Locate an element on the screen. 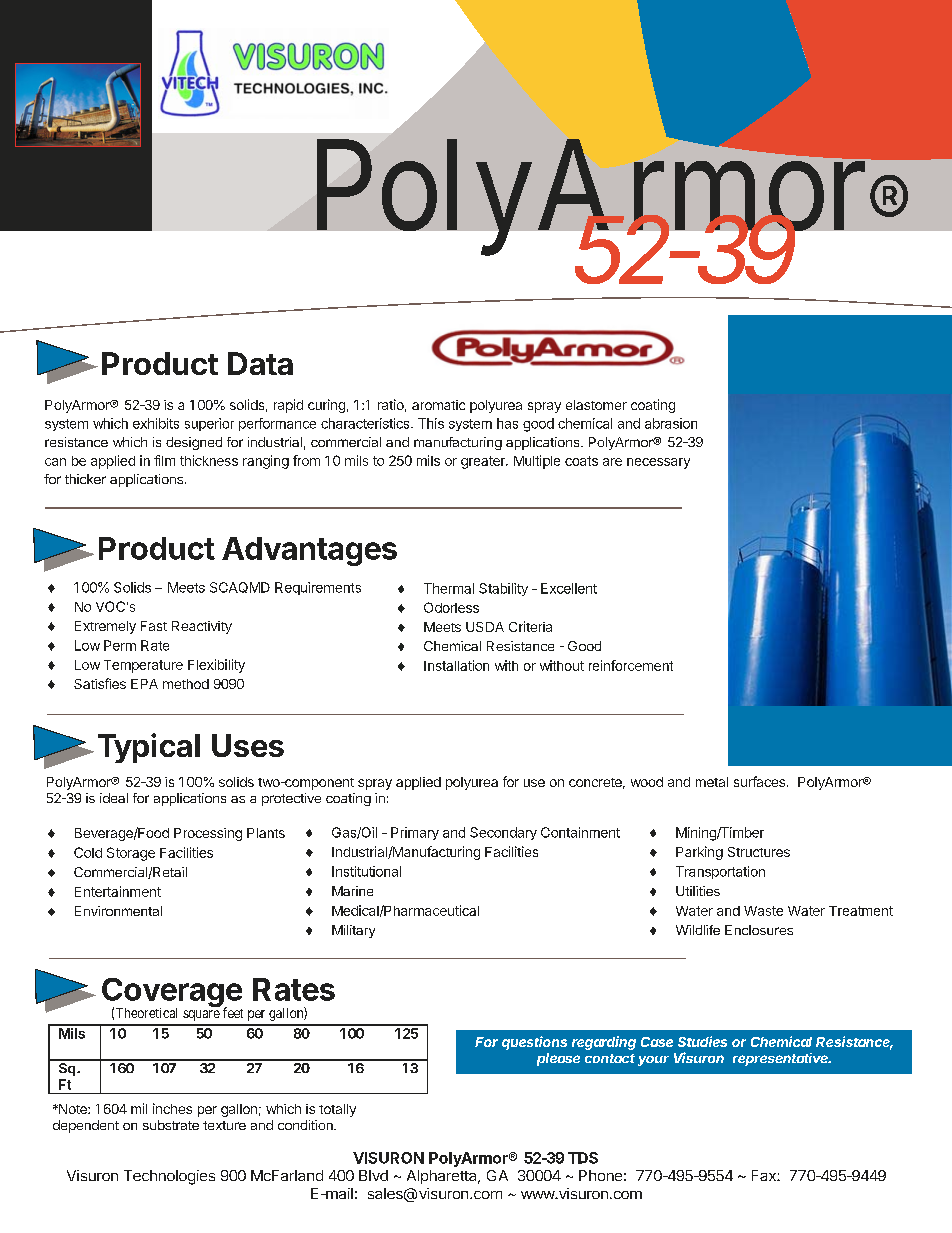 This screenshot has width=952, height=1233. Perm is located at coordinates (120, 645).
